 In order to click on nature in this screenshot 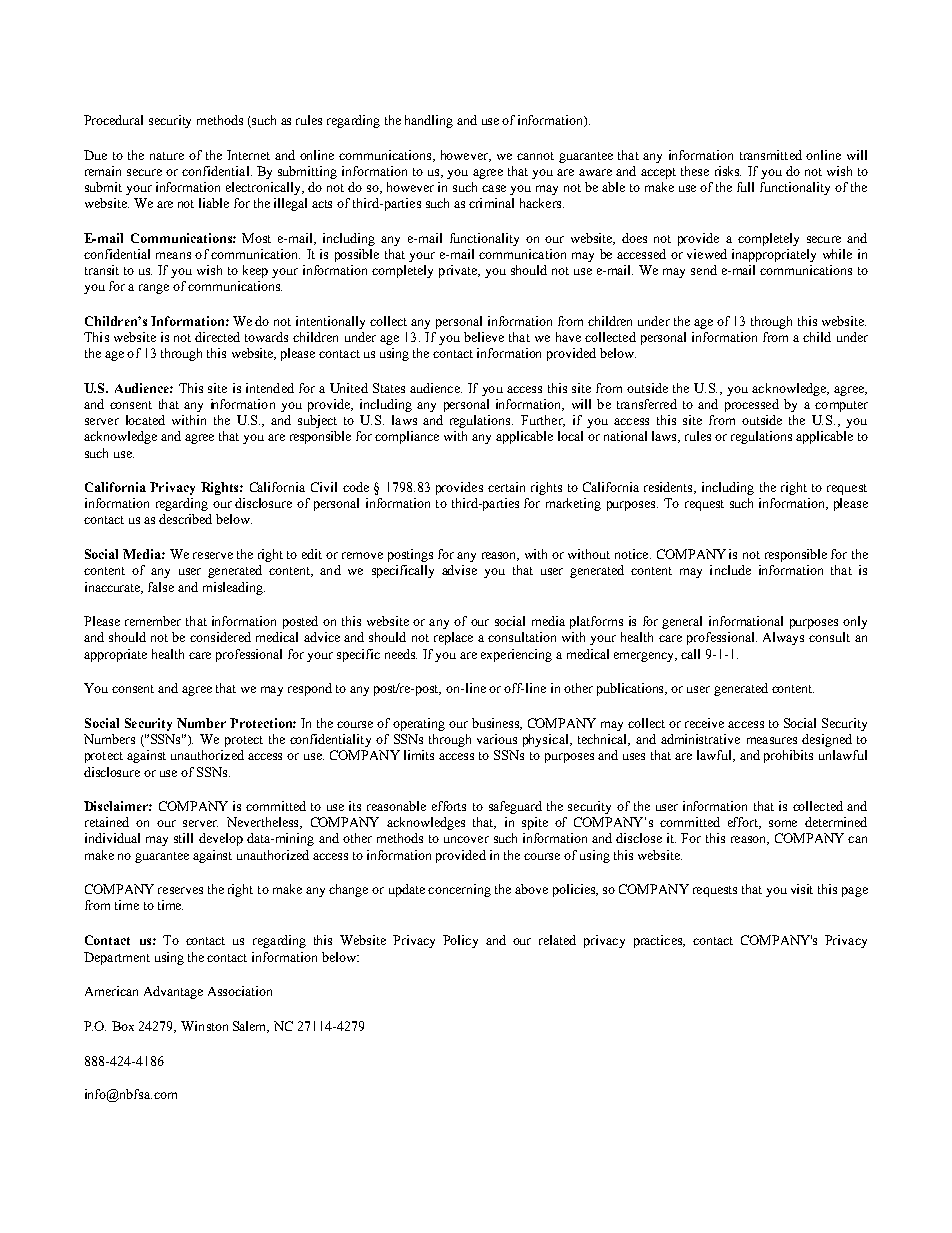, I will do `click(167, 156)`.
